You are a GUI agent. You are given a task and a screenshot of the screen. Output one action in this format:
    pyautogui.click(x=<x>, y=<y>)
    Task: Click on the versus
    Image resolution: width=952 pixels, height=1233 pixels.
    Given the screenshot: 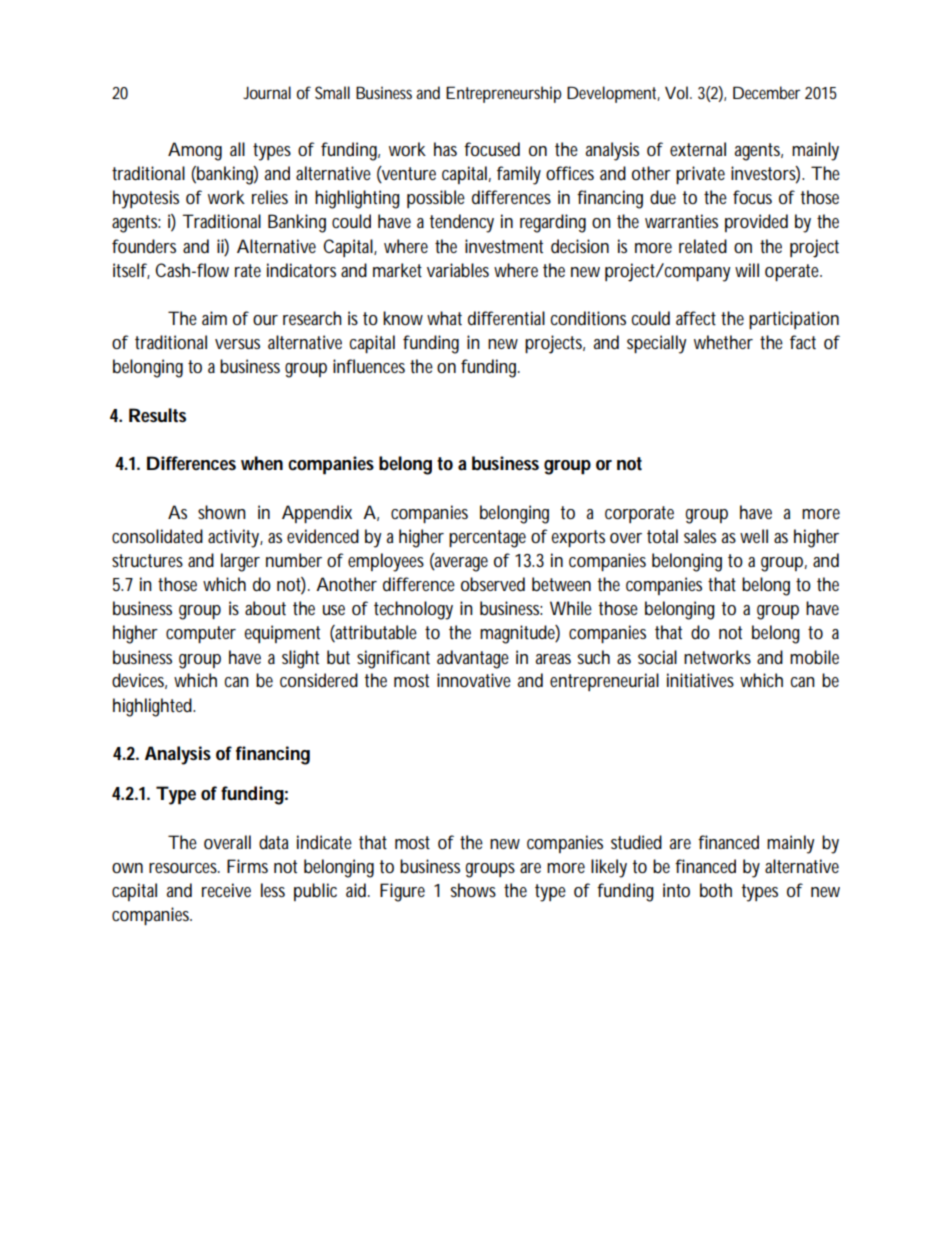 What is the action you would take?
    pyautogui.click(x=237, y=344)
